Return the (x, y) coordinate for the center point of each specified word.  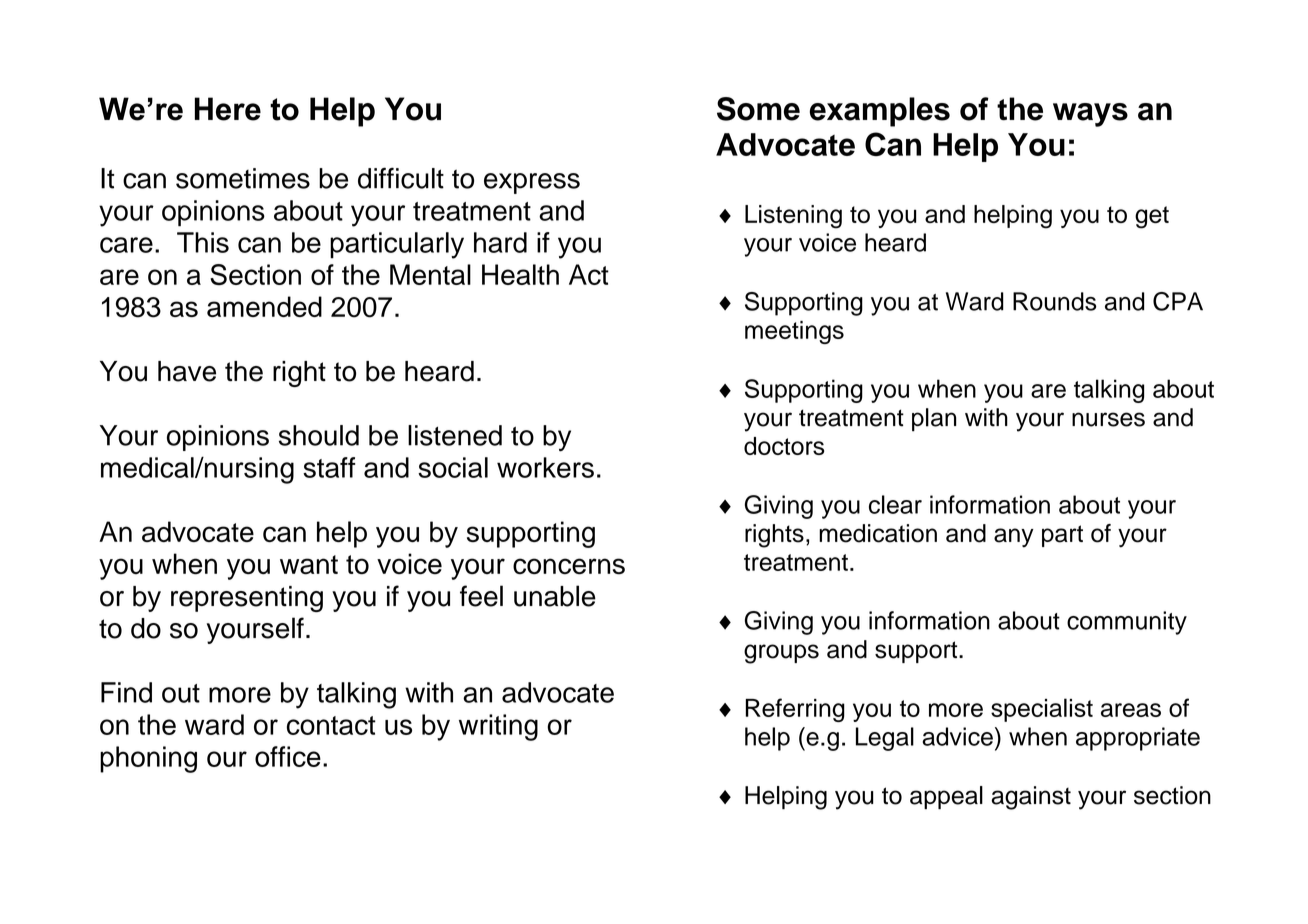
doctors (784, 446)
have (187, 371)
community (1127, 623)
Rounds (1055, 301)
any (1014, 538)
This (203, 242)
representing (247, 599)
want (309, 565)
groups (781, 654)
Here (228, 109)
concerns (569, 566)
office (288, 756)
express (532, 183)
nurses (1108, 419)
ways (1090, 115)
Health (520, 274)
